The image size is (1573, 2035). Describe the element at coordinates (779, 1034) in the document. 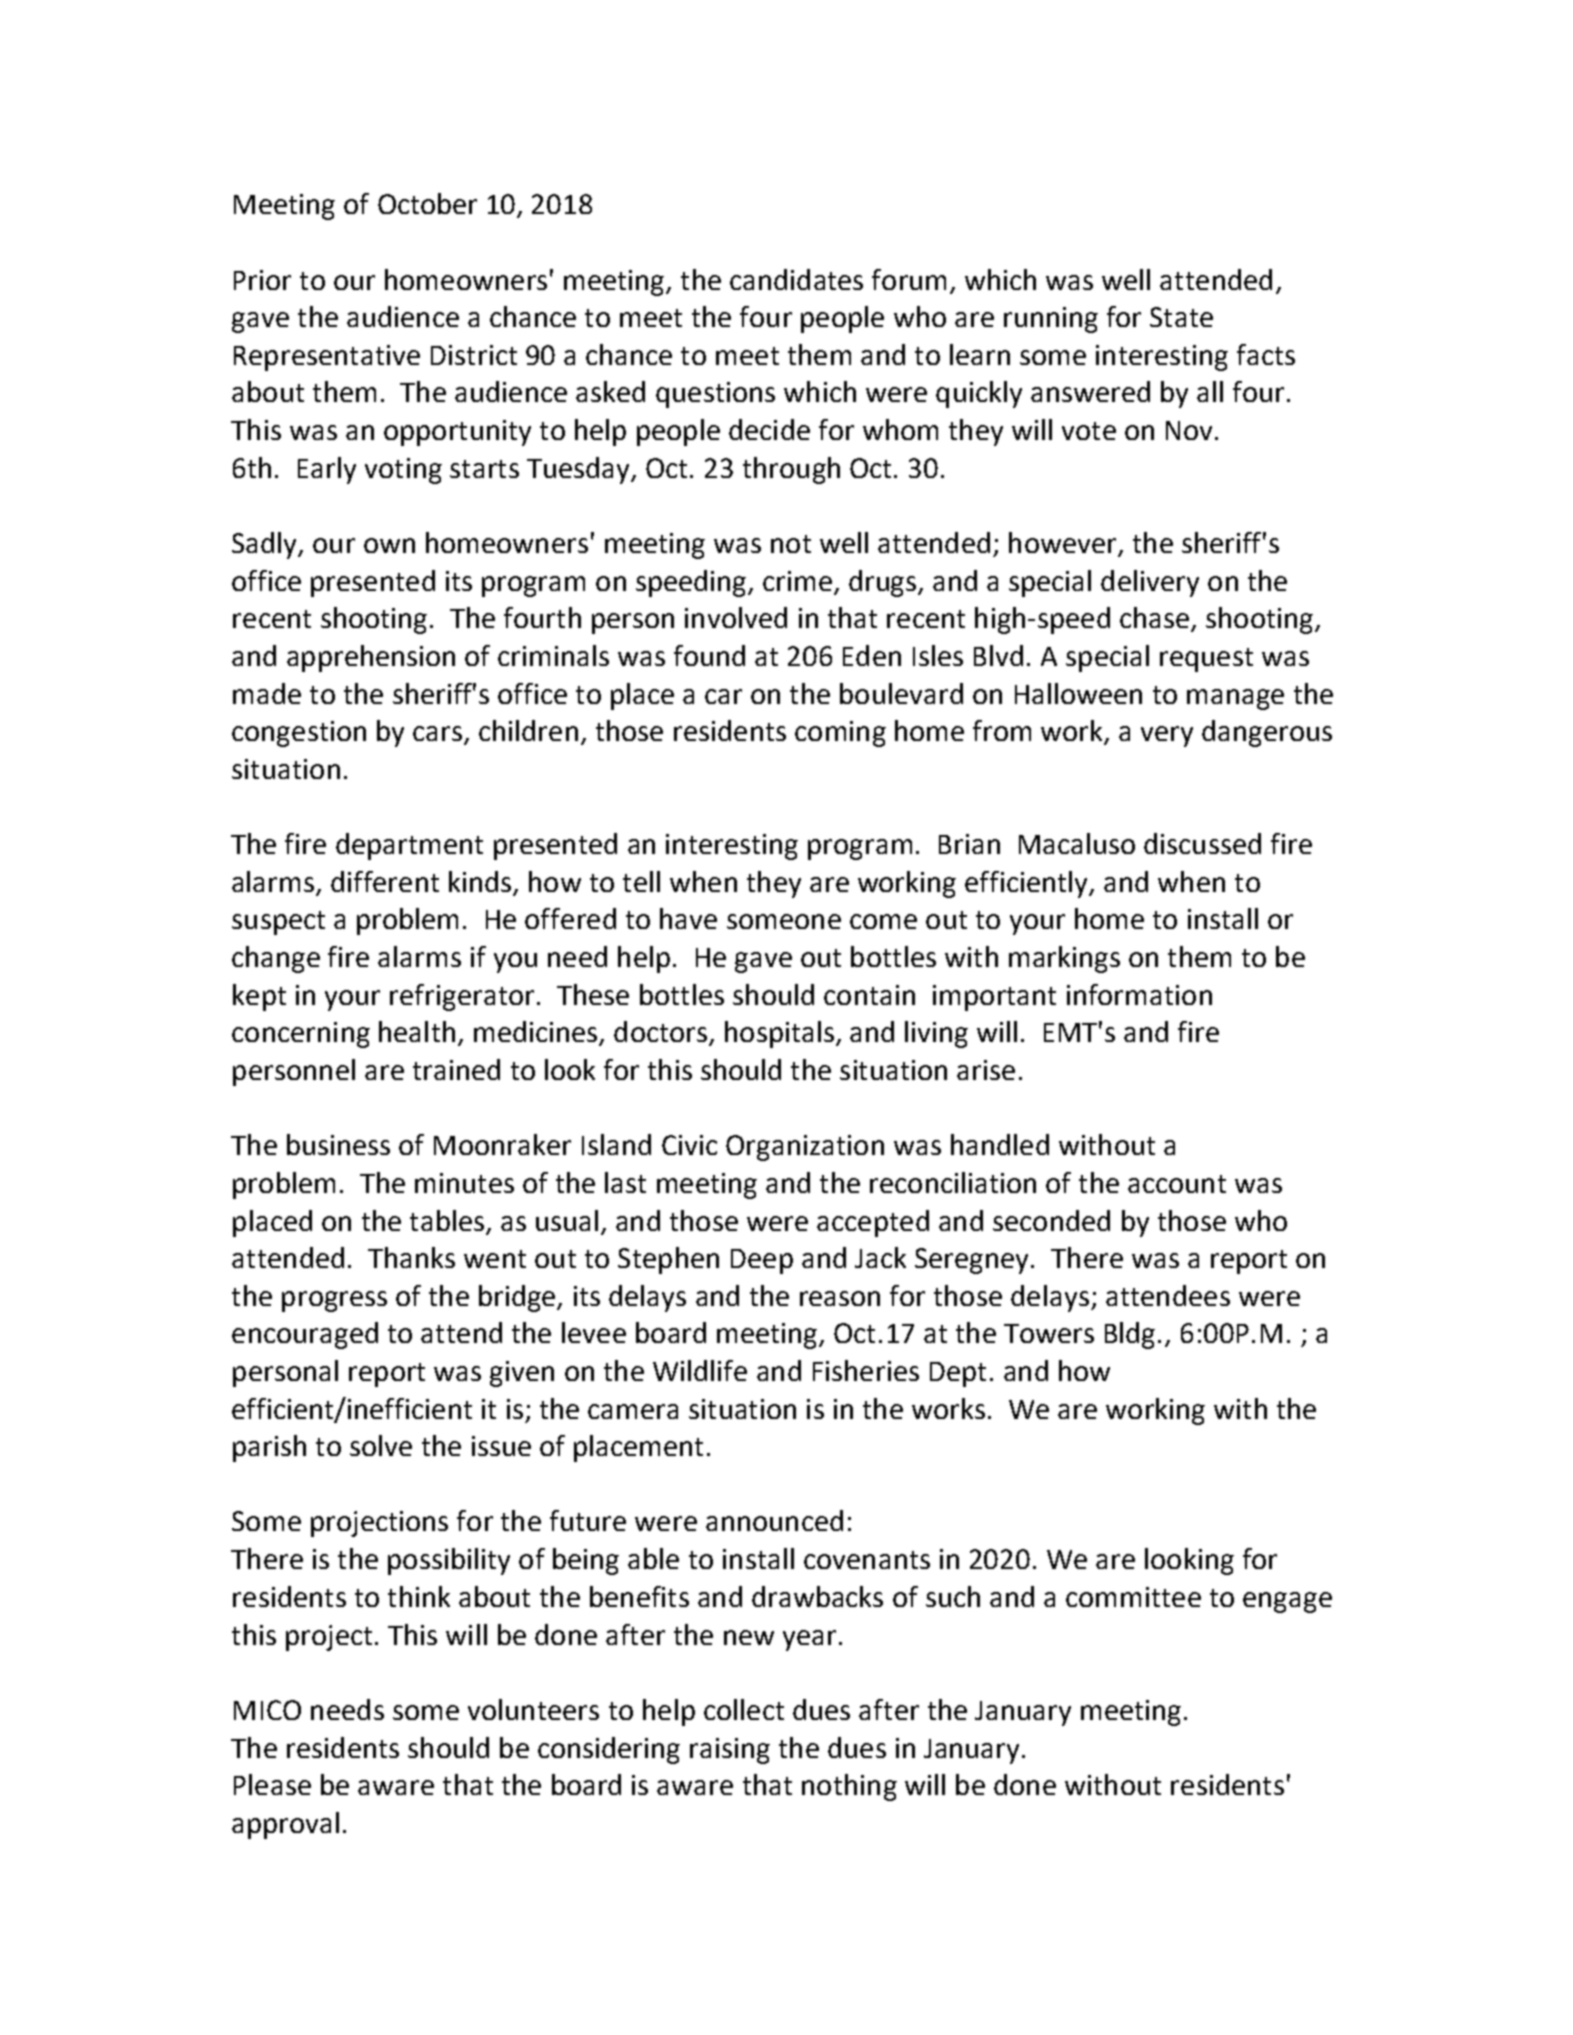

I see `hospitals` at that location.
